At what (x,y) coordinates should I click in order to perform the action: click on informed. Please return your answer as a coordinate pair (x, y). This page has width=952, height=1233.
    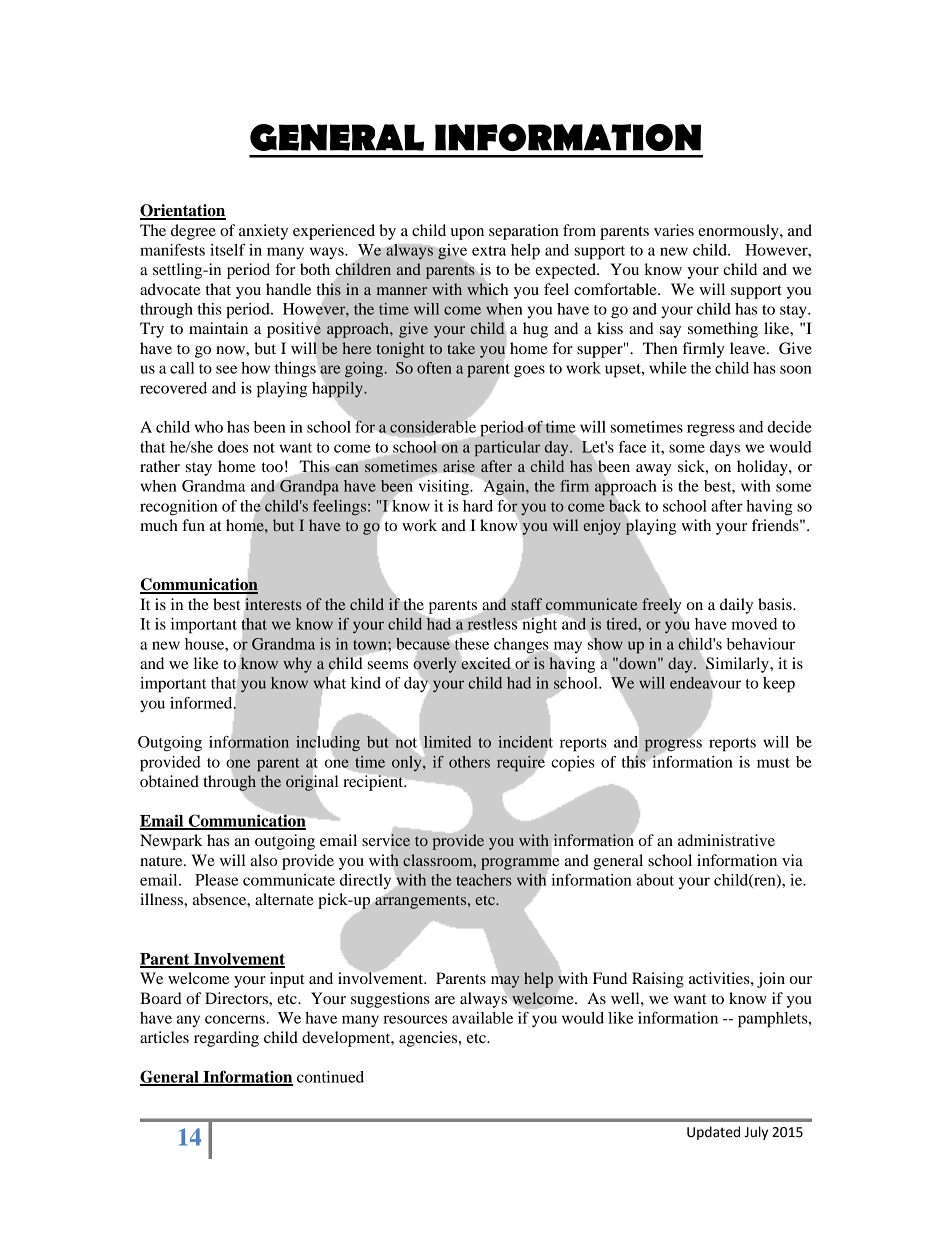
    Looking at the image, I should click on (202, 703).
